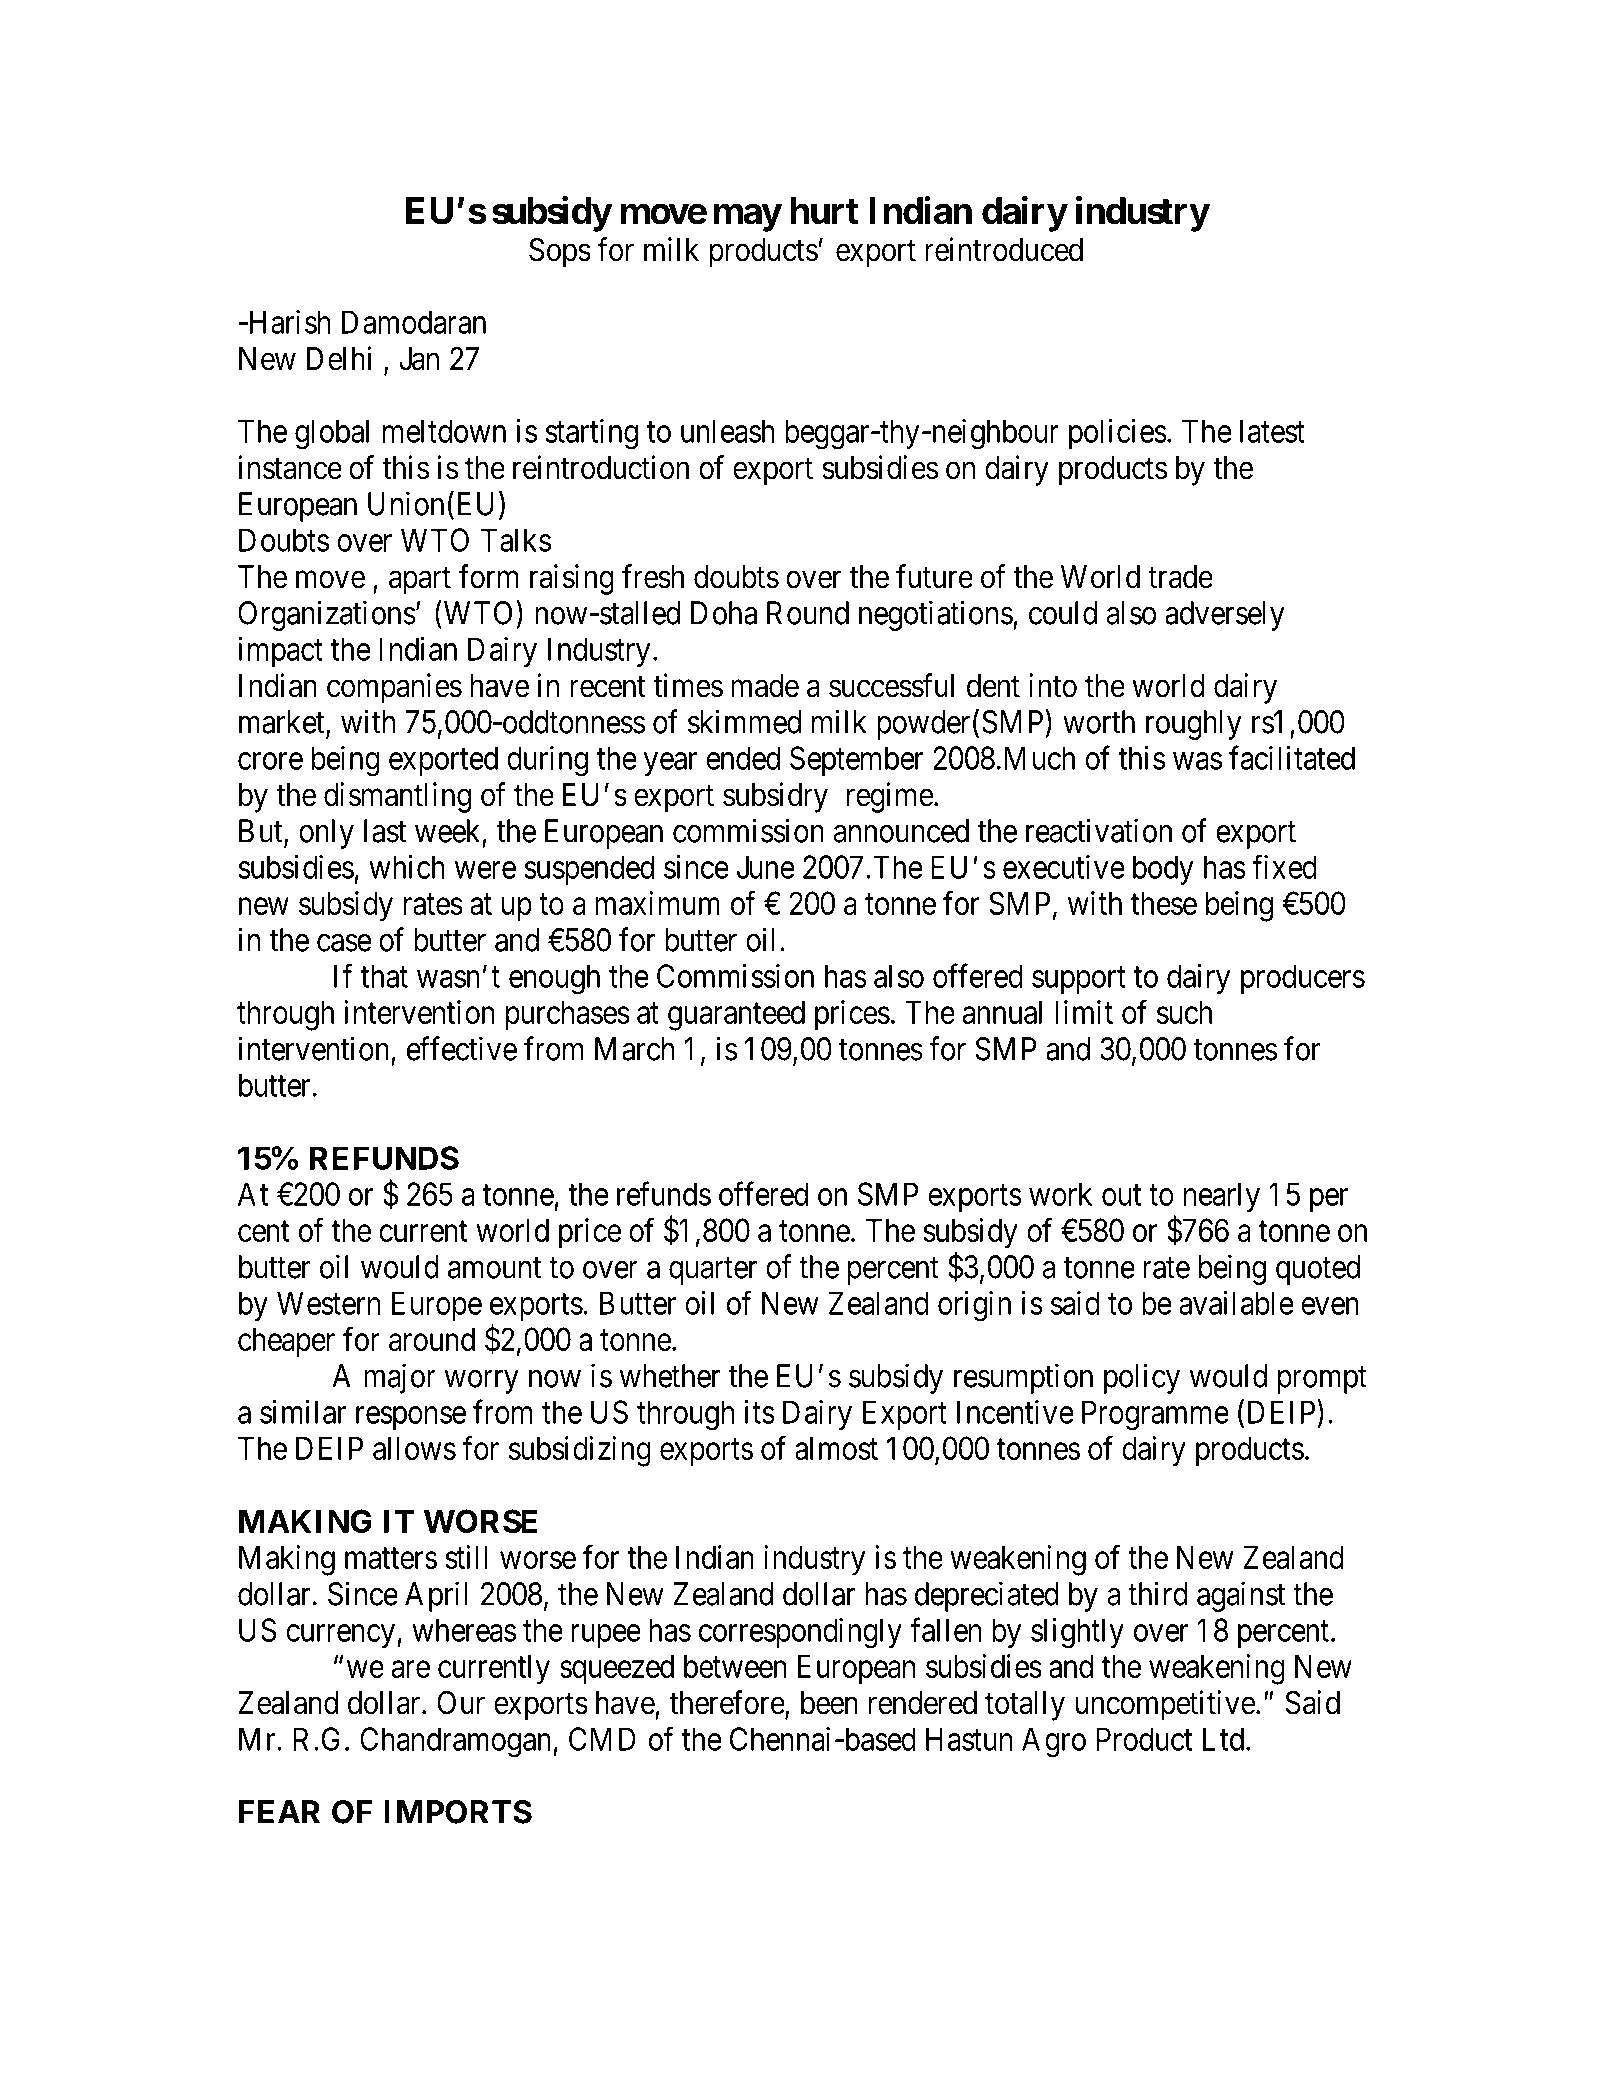 This screenshot has height=2085, width=1611. What do you see at coordinates (400, 1378) in the screenshot?
I see `major` at bounding box center [400, 1378].
